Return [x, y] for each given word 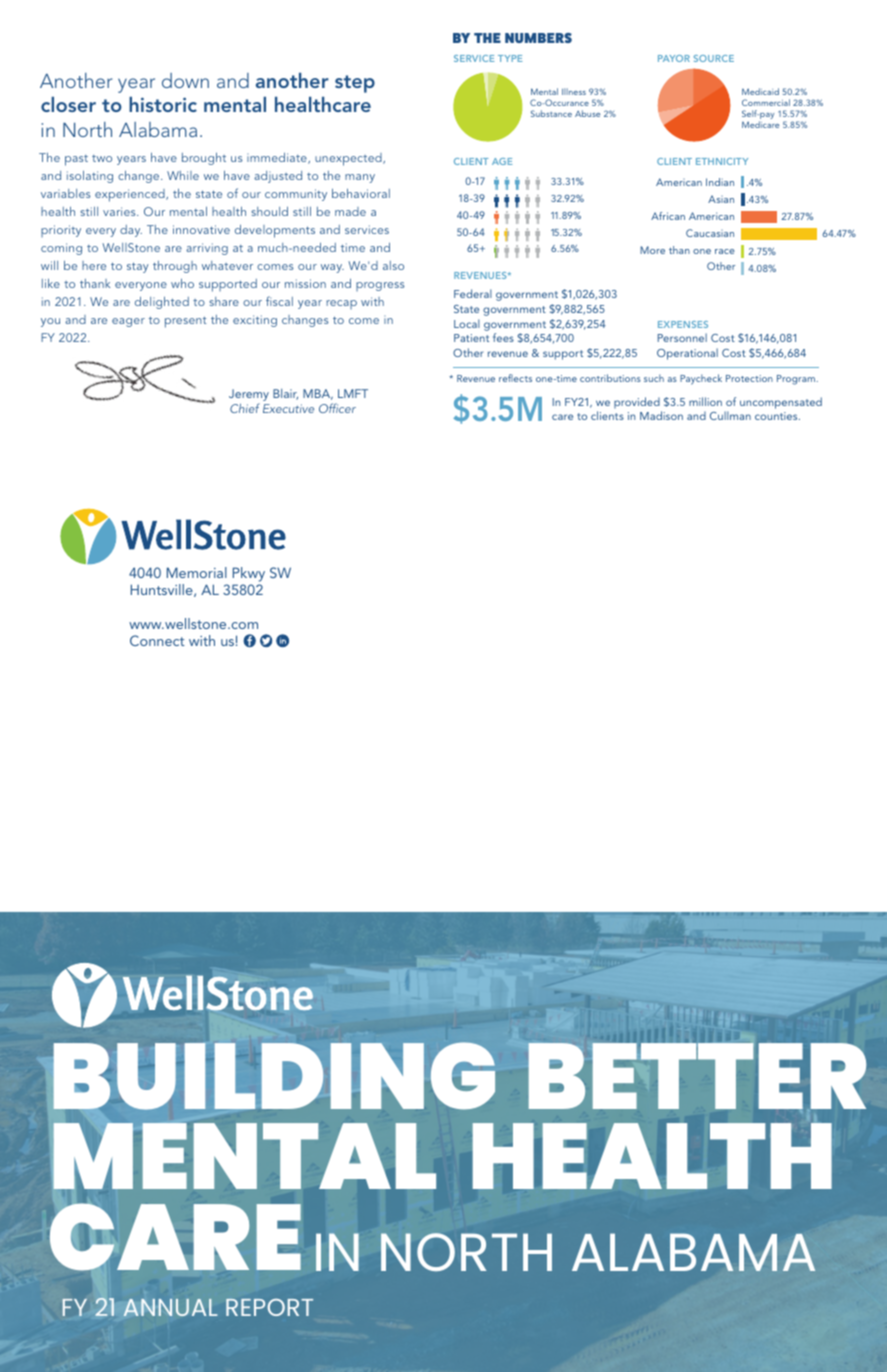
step [355, 84]
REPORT [269, 1307]
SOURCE [714, 58]
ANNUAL [170, 1307]
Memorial [197, 572]
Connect [157, 640]
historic [163, 104]
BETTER [697, 1076]
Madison [661, 415]
